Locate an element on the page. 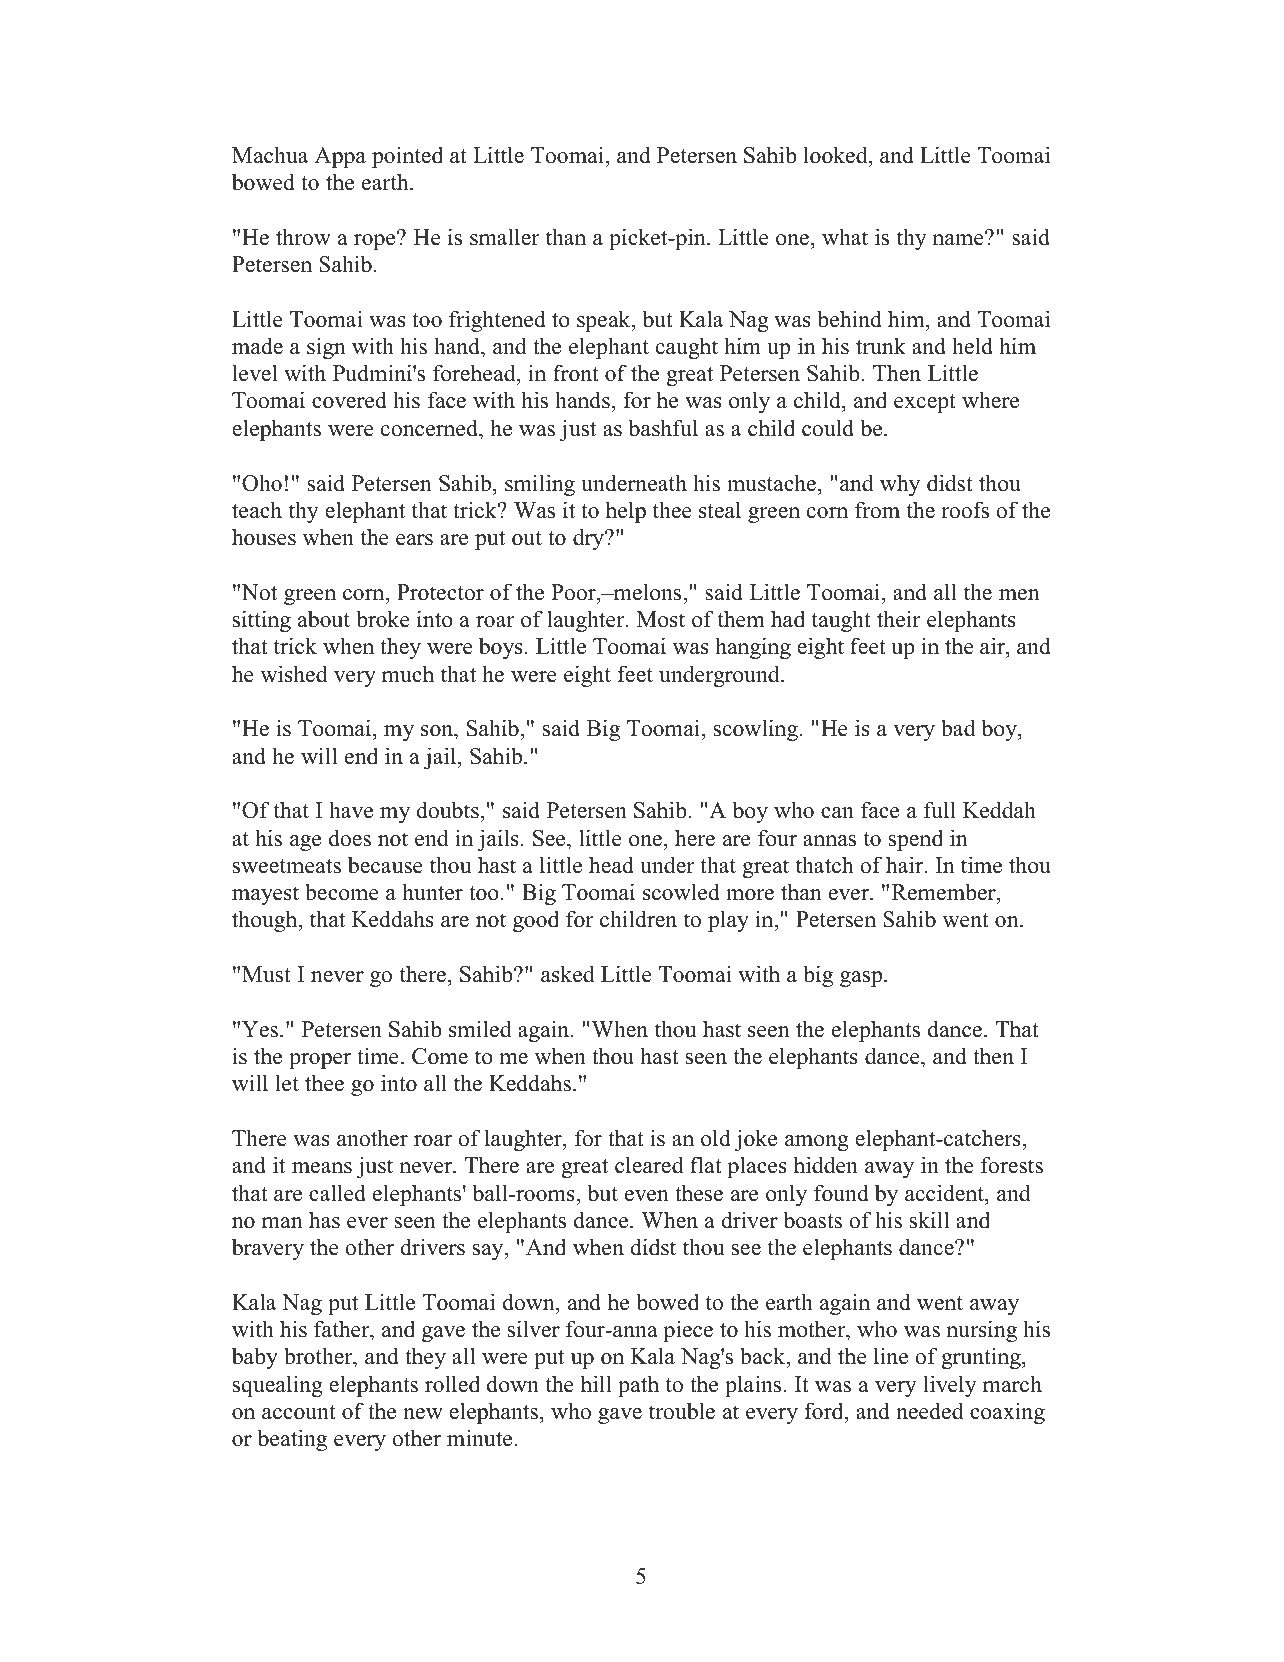 Image resolution: width=1284 pixels, height=1662 pixels. smaller is located at coordinates (505, 237).
